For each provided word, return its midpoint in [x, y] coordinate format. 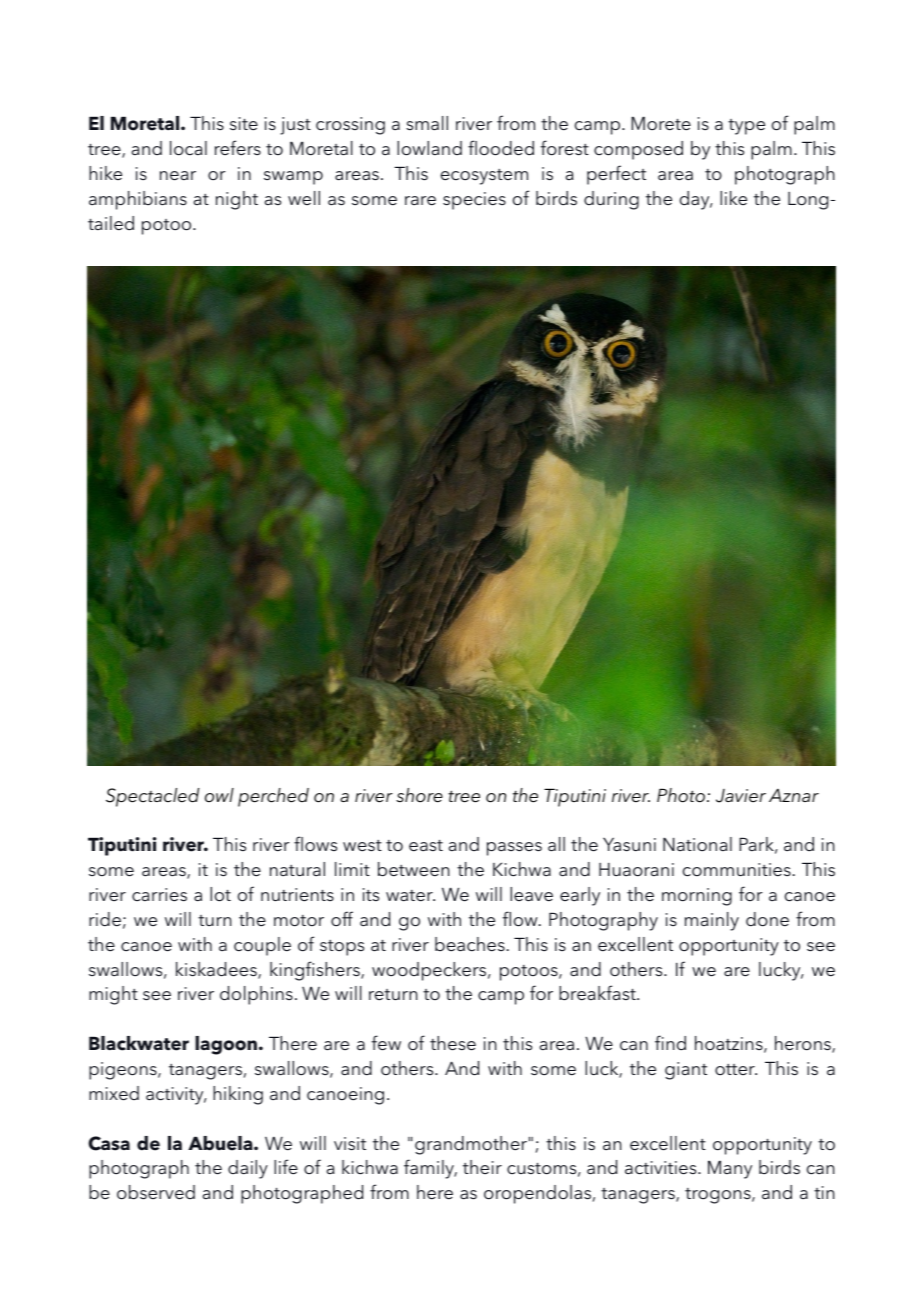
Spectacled [152, 797]
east [426, 846]
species [474, 201]
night [237, 200]
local [188, 148]
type [746, 127]
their [482, 1167]
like [733, 198]
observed [156, 1192]
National [697, 844]
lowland [429, 148]
